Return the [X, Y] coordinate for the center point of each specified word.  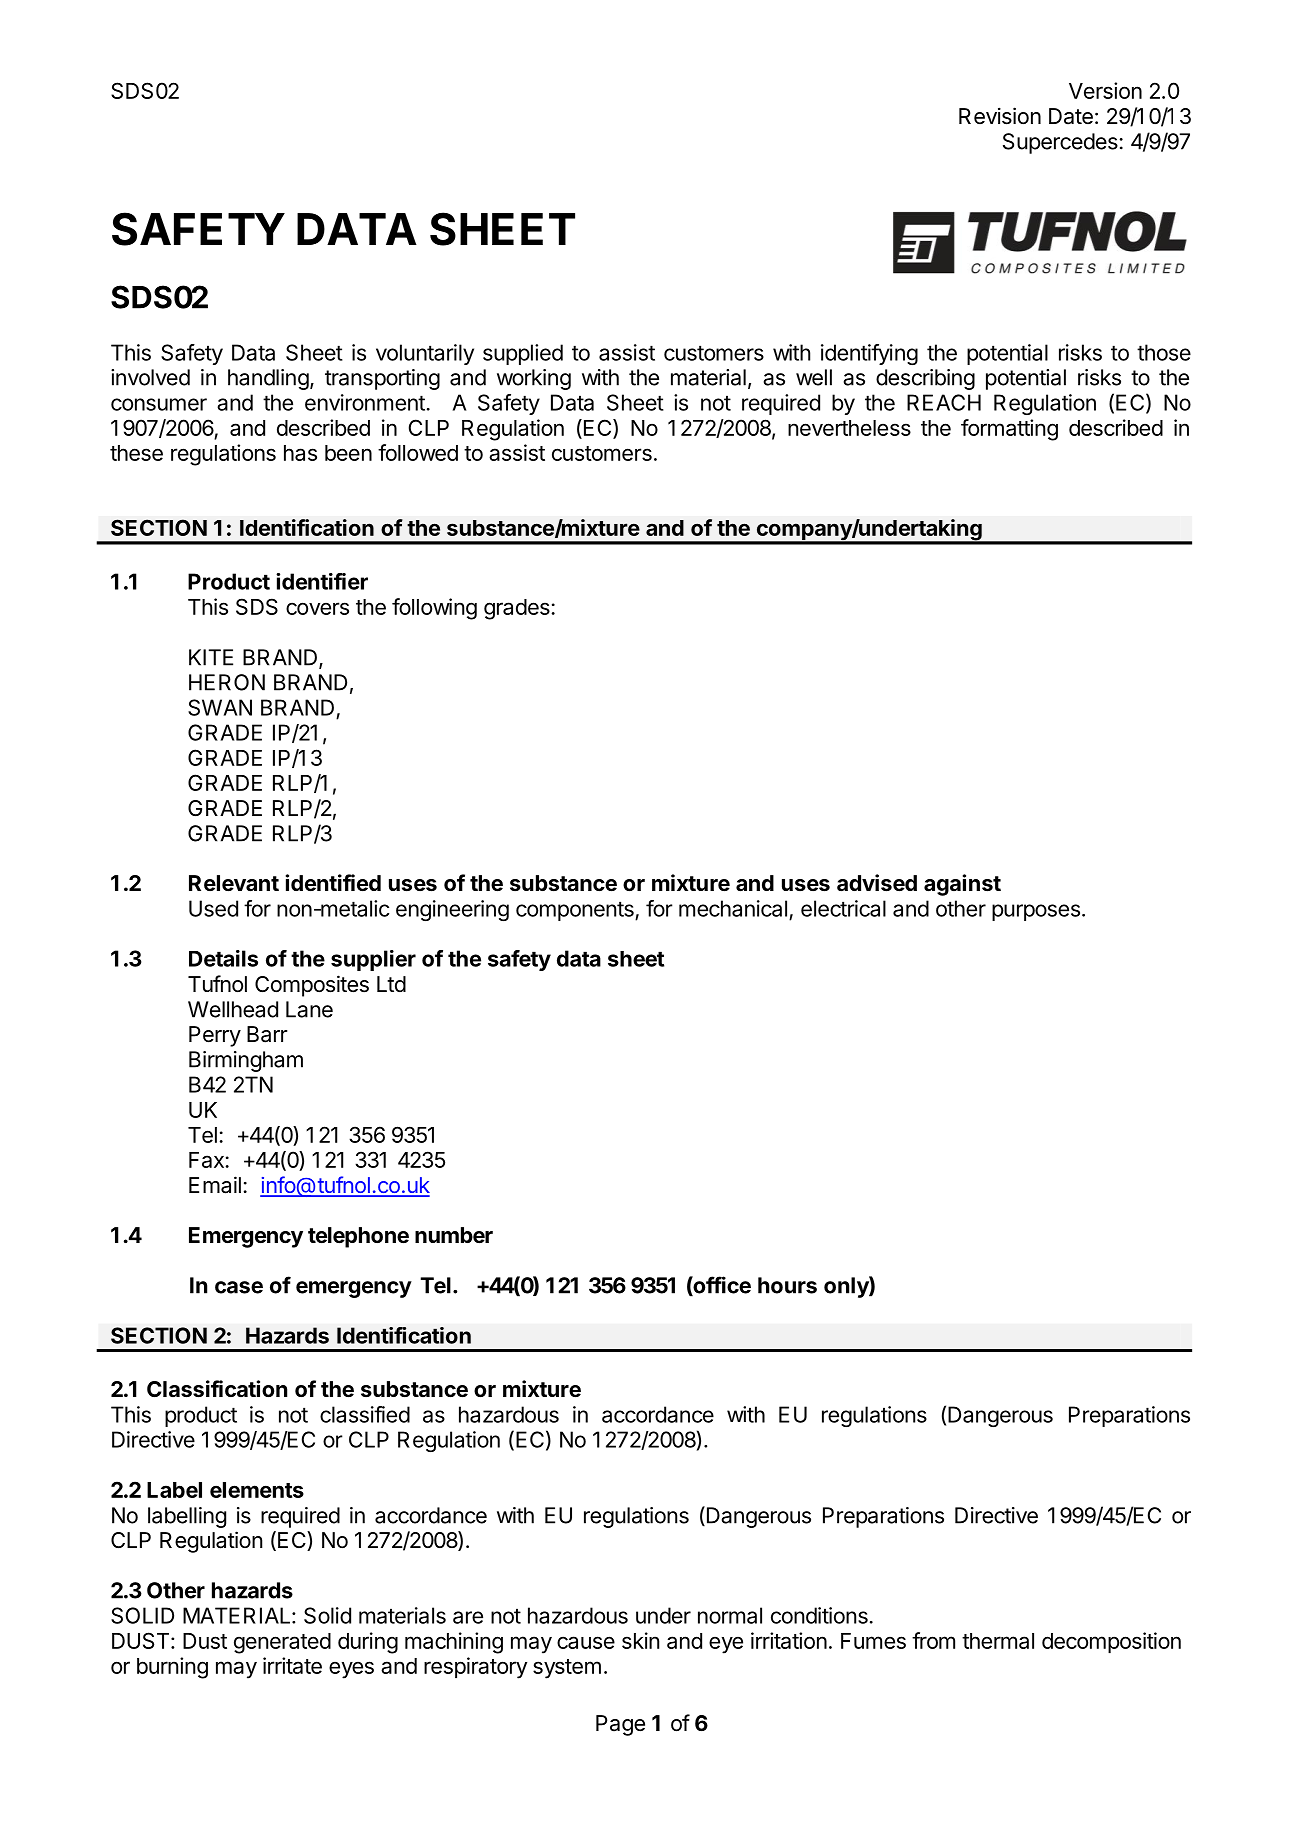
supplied [523, 354]
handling [268, 379]
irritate [292, 1665]
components [576, 911]
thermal [998, 1641]
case [239, 1287]
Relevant [234, 883]
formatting [1009, 430]
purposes [1036, 912]
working [534, 379]
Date [1071, 116]
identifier [322, 581]
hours [787, 1285]
